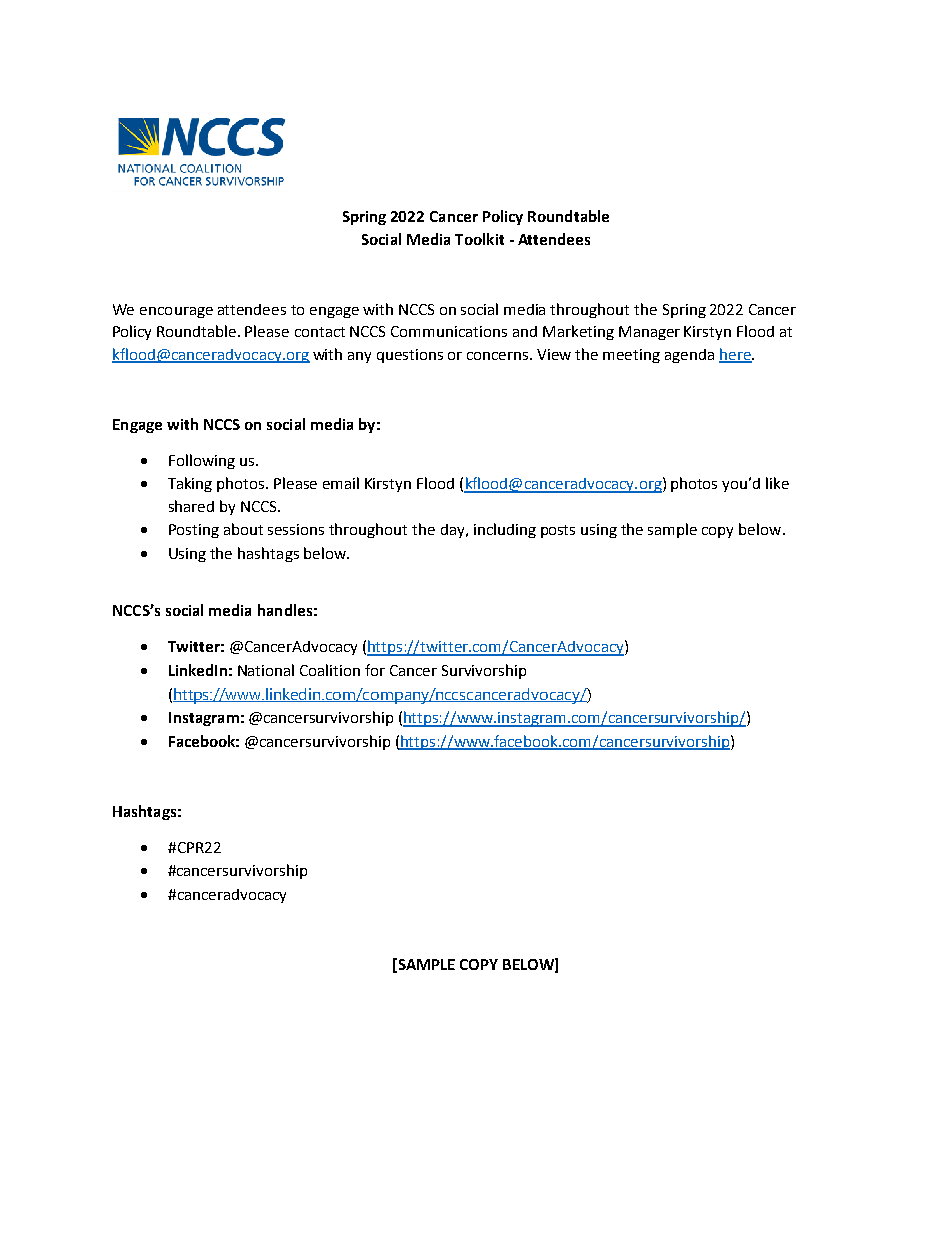 The height and width of the screenshot is (1233, 952). What do you see at coordinates (479, 239) in the screenshot?
I see `Toolkit` at bounding box center [479, 239].
